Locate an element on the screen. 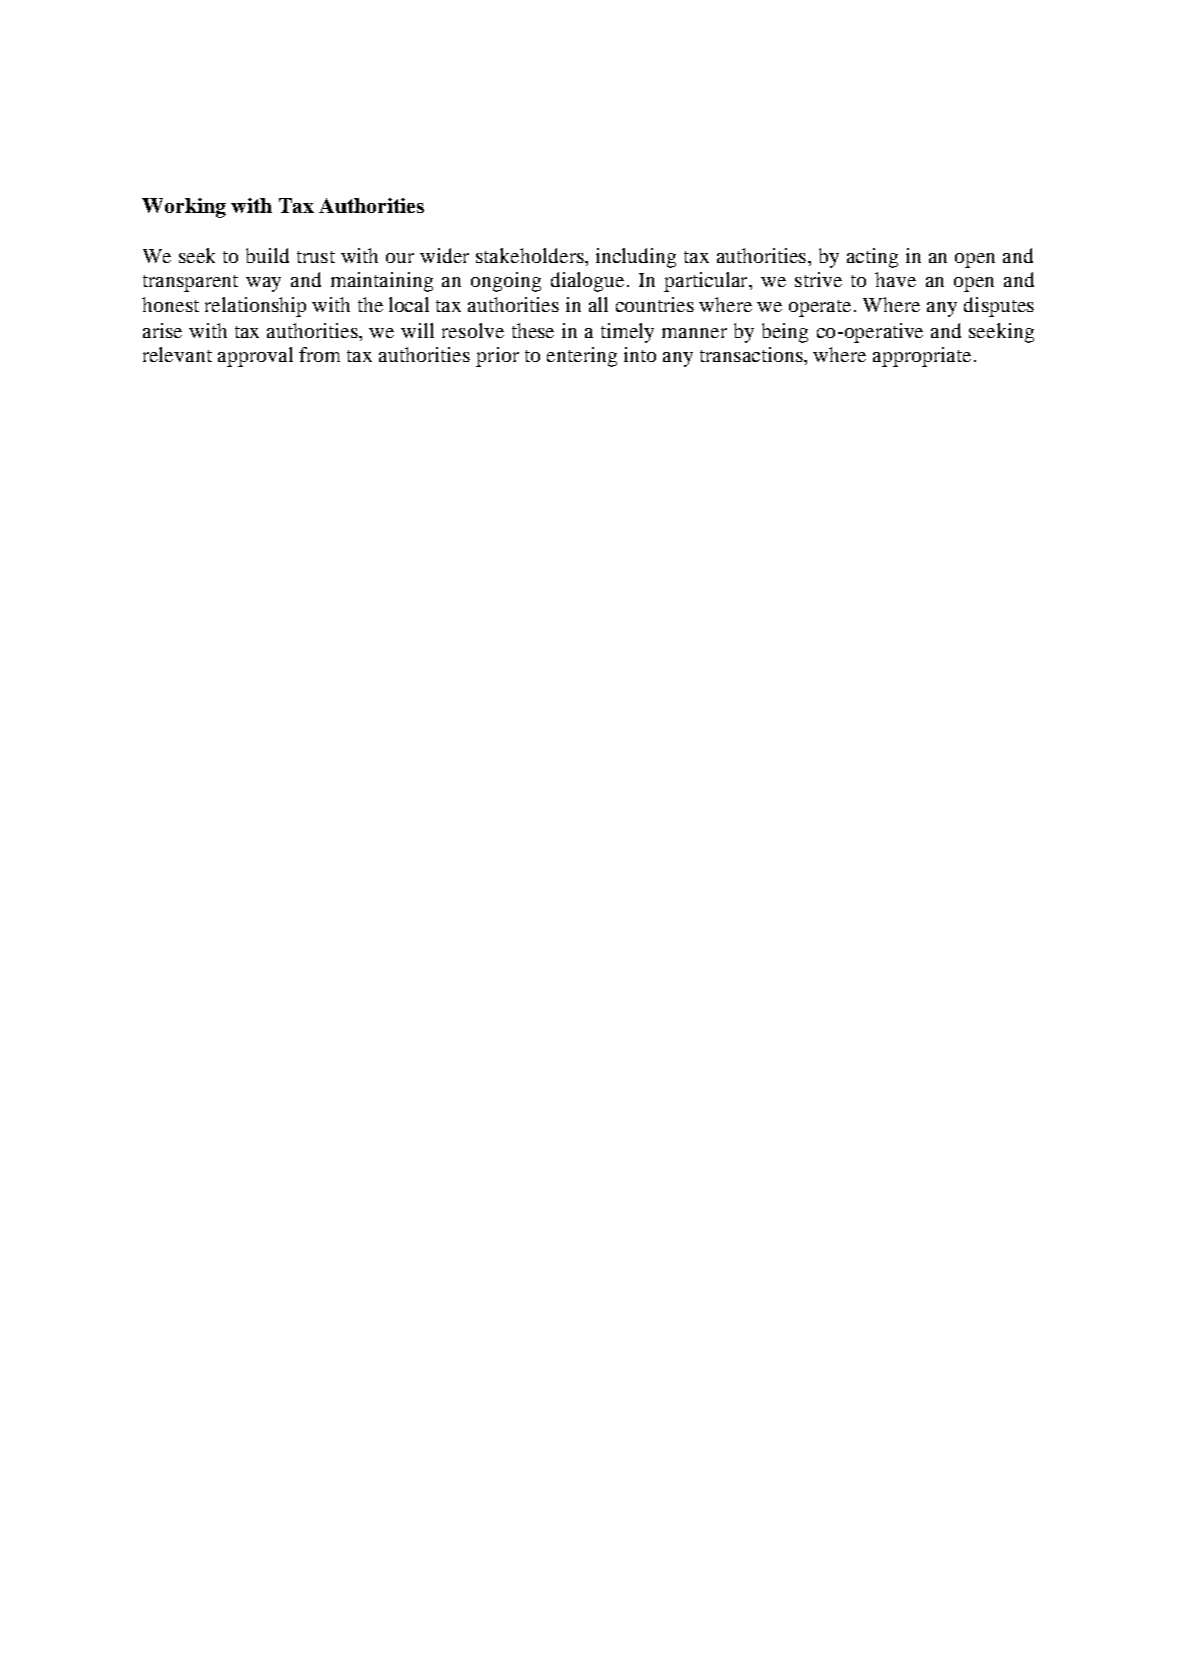  dialogue is located at coordinates (587, 282).
